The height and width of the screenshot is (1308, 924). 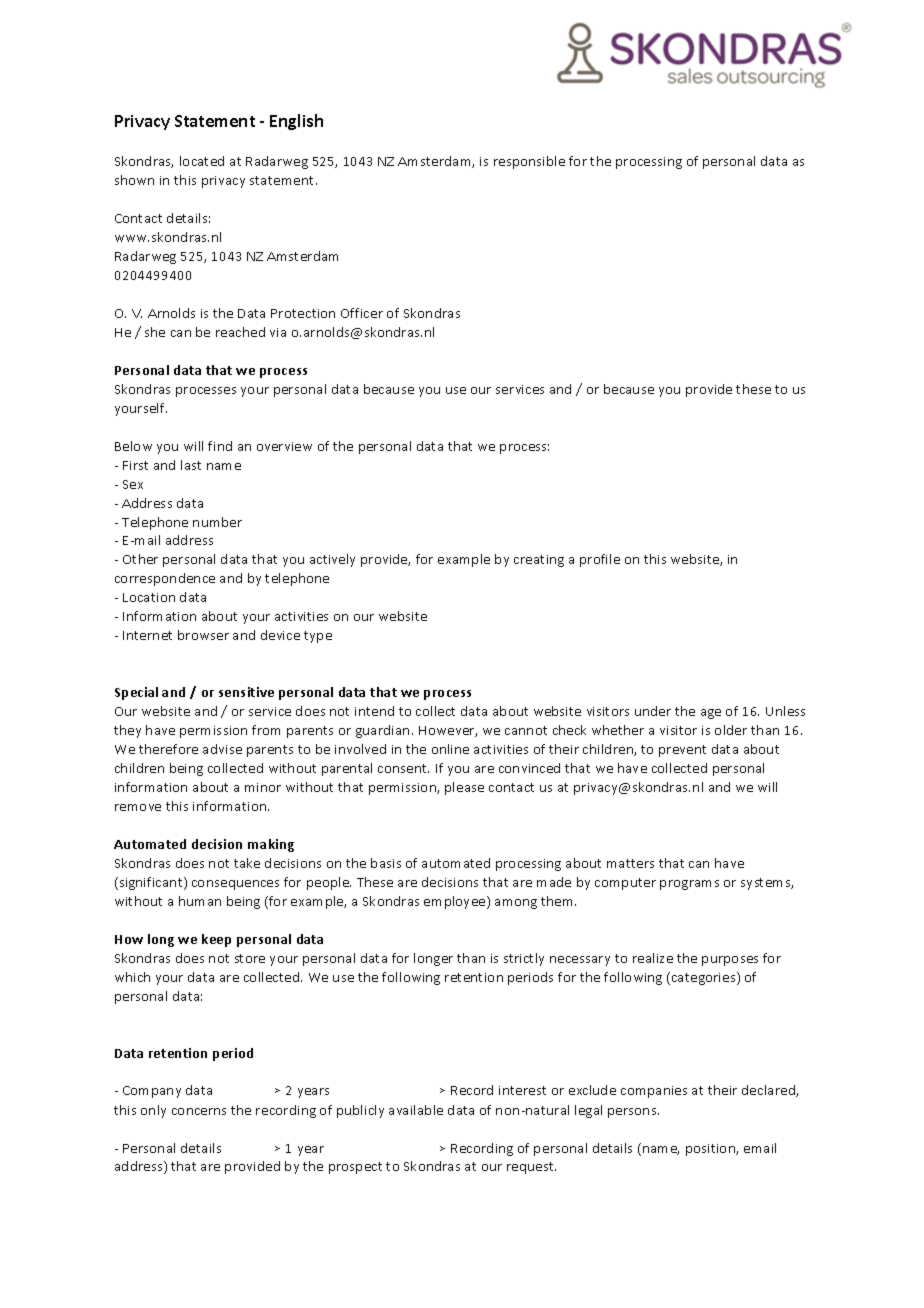 I want to click on available, so click(x=416, y=1110).
